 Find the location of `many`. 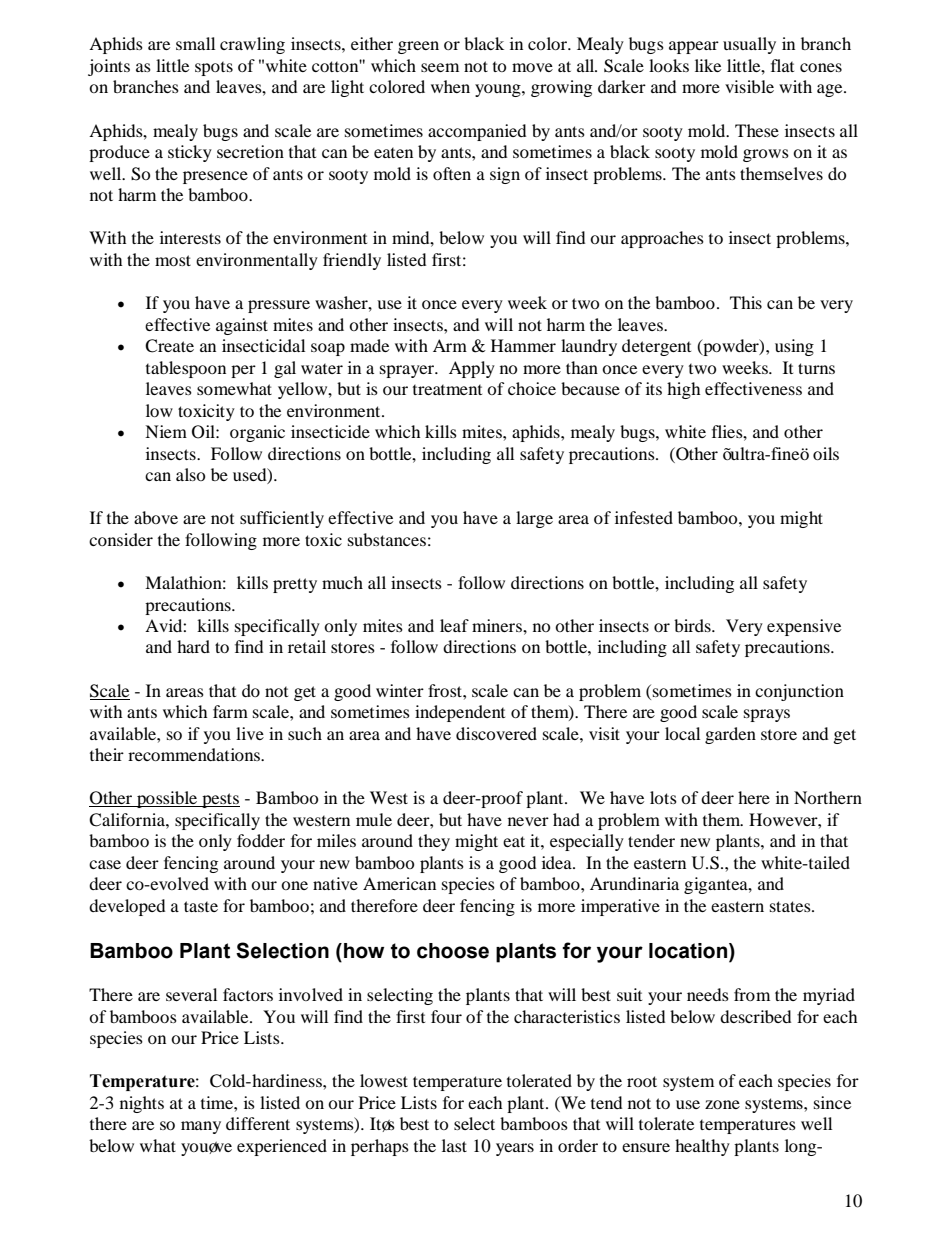

many is located at coordinates (201, 1127).
